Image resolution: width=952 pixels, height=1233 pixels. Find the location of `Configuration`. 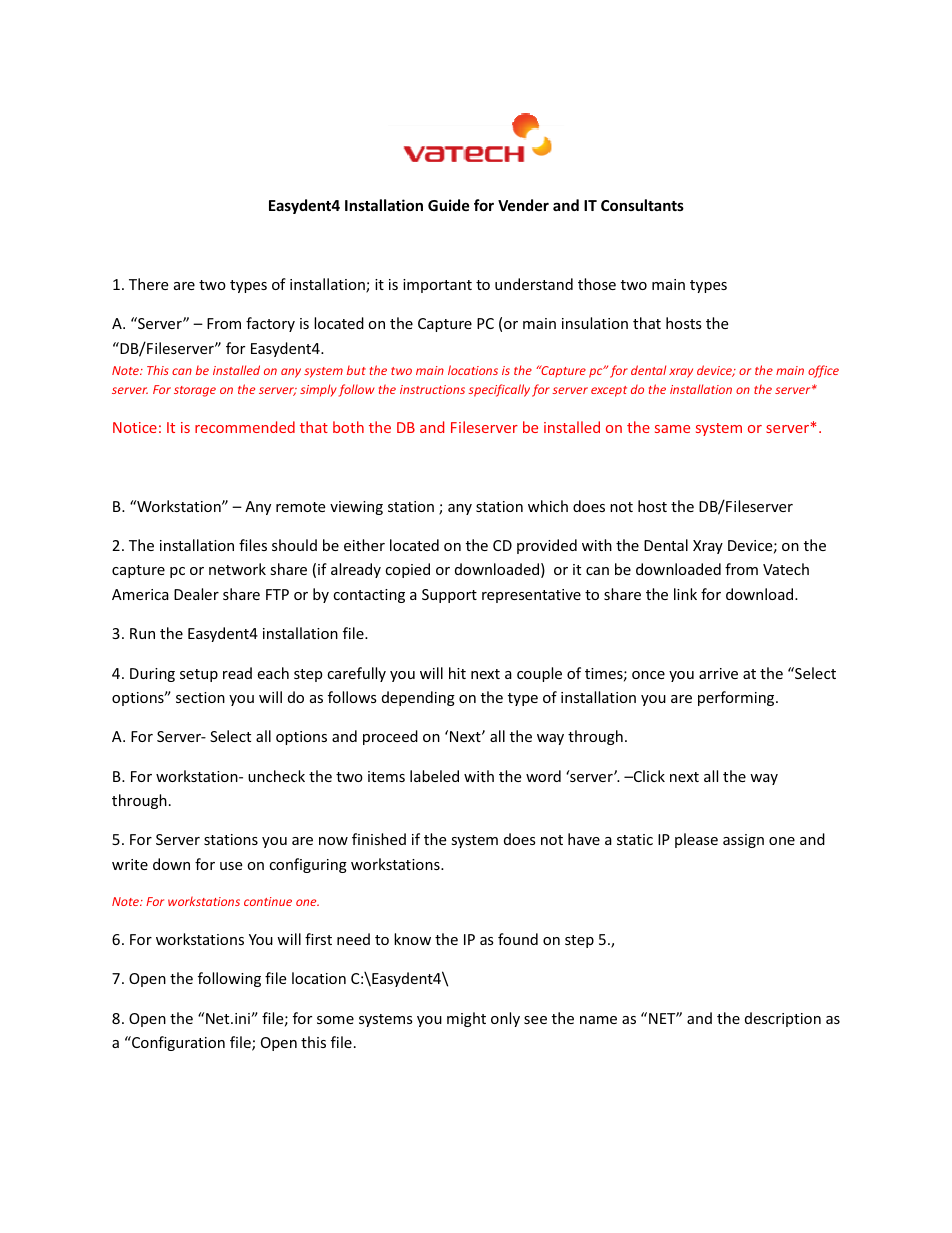

Configuration is located at coordinates (177, 1043).
